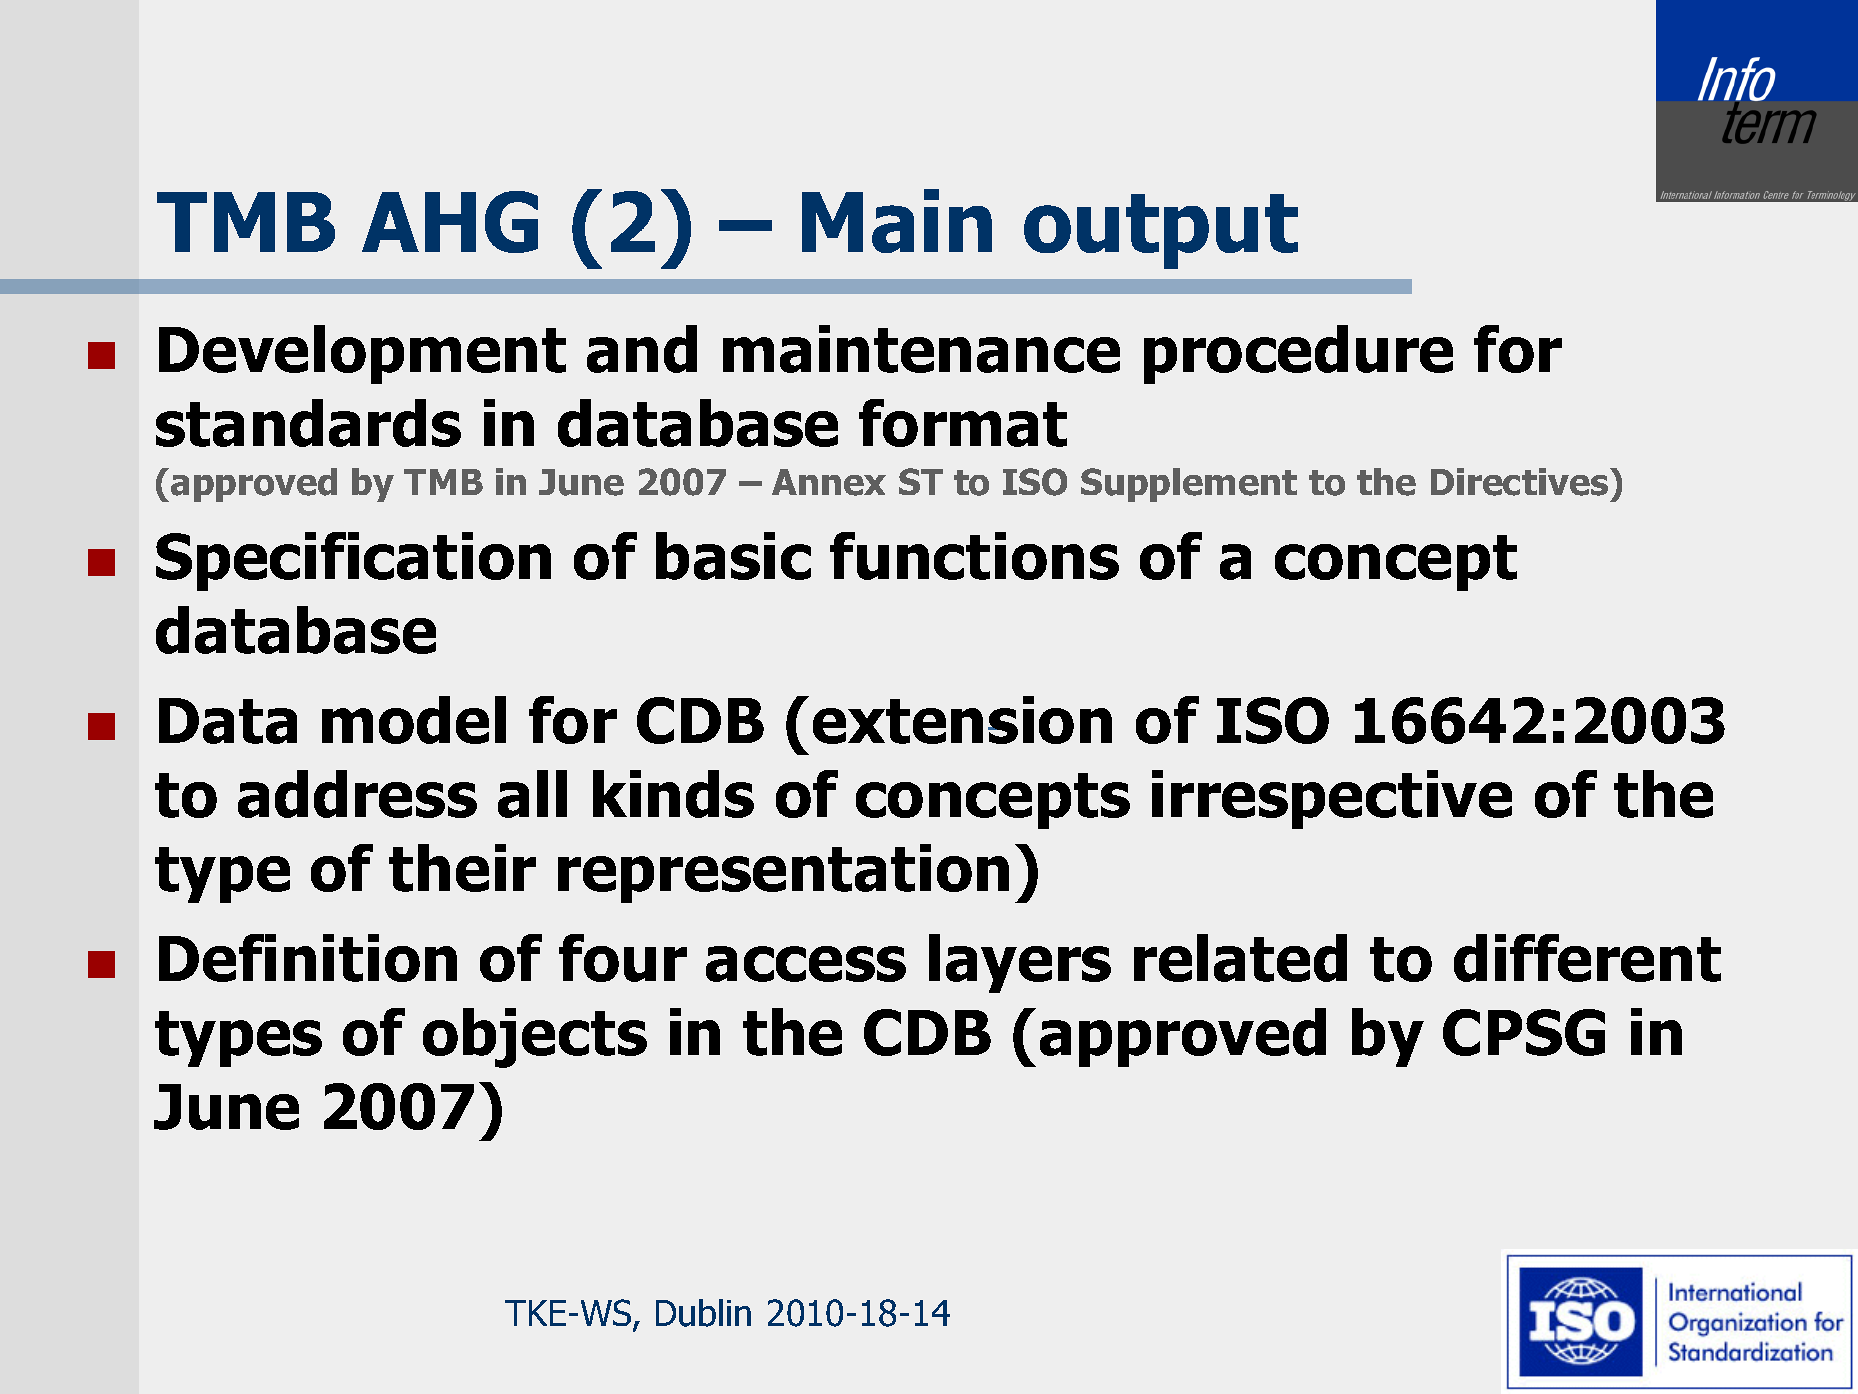 The image size is (1858, 1394). I want to click on objects, so click(535, 1038).
